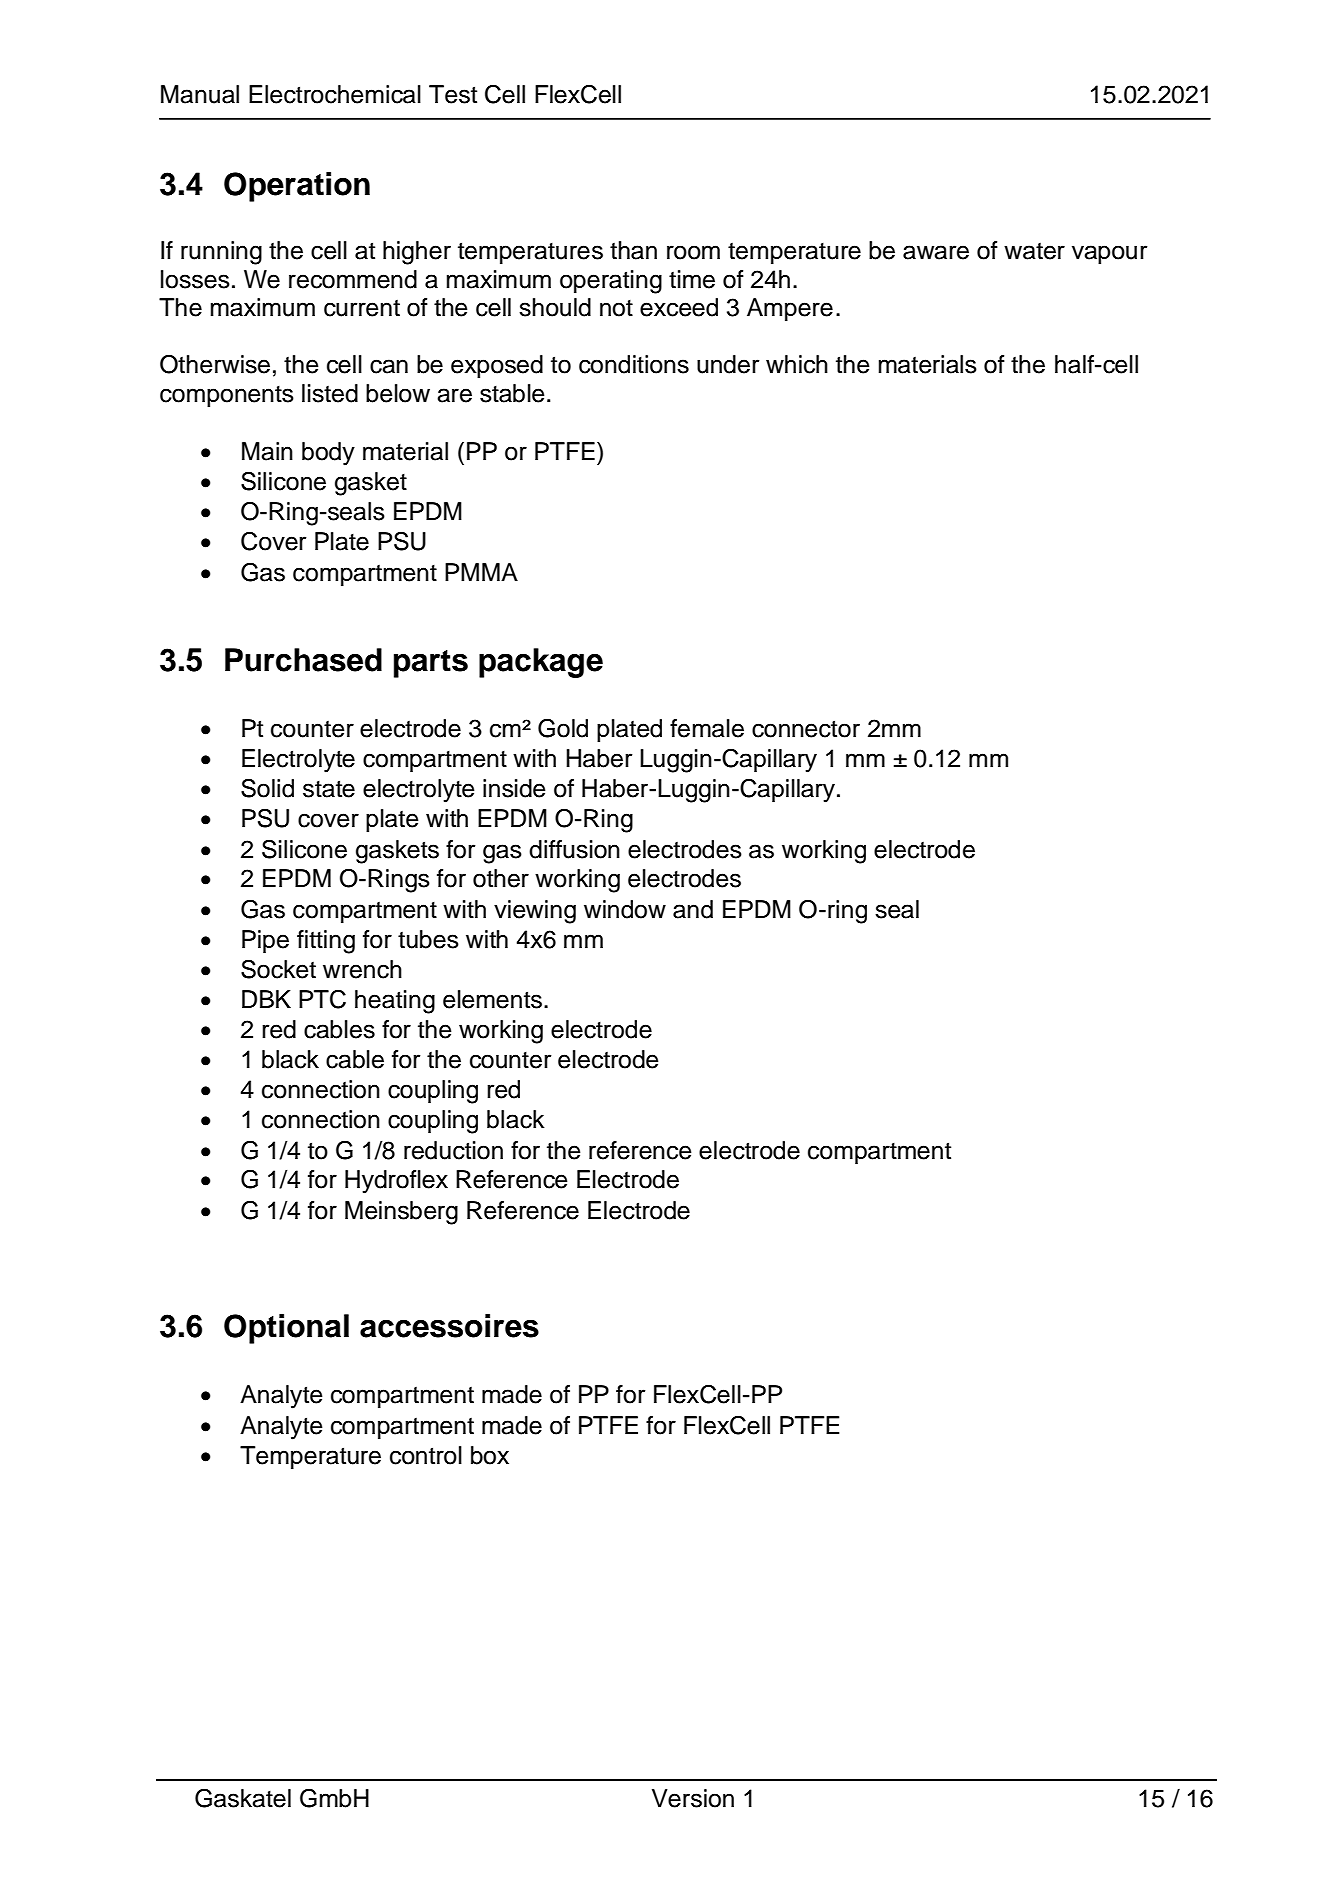  Describe the element at coordinates (490, 1455) in the screenshot. I see `box` at that location.
